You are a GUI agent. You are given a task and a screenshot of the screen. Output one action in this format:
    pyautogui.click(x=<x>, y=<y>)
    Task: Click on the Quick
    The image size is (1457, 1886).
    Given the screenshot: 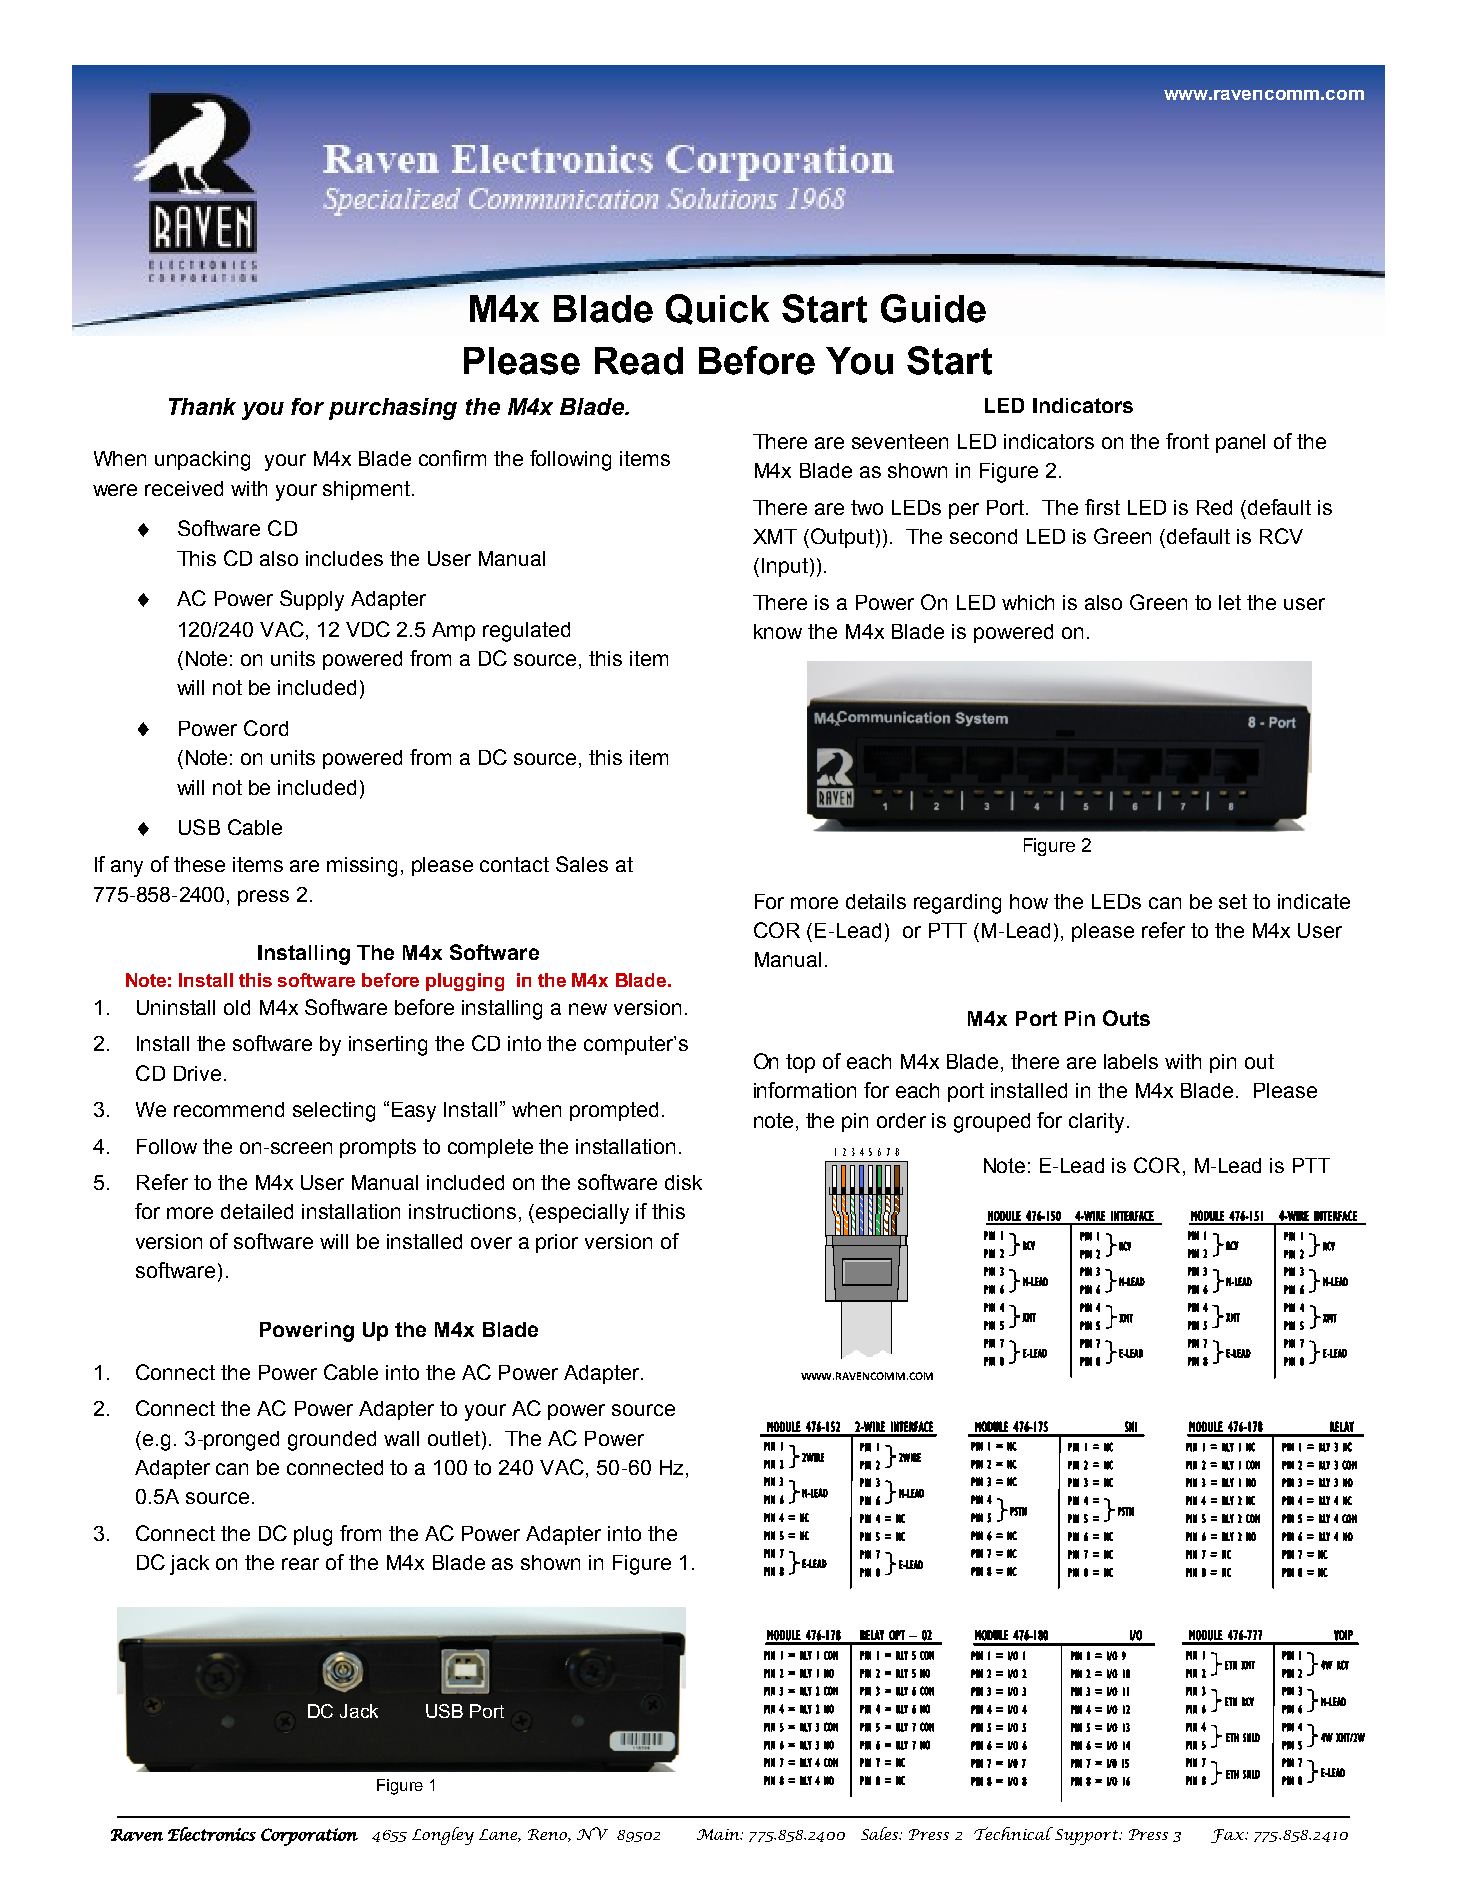 What is the action you would take?
    pyautogui.click(x=717, y=309)
